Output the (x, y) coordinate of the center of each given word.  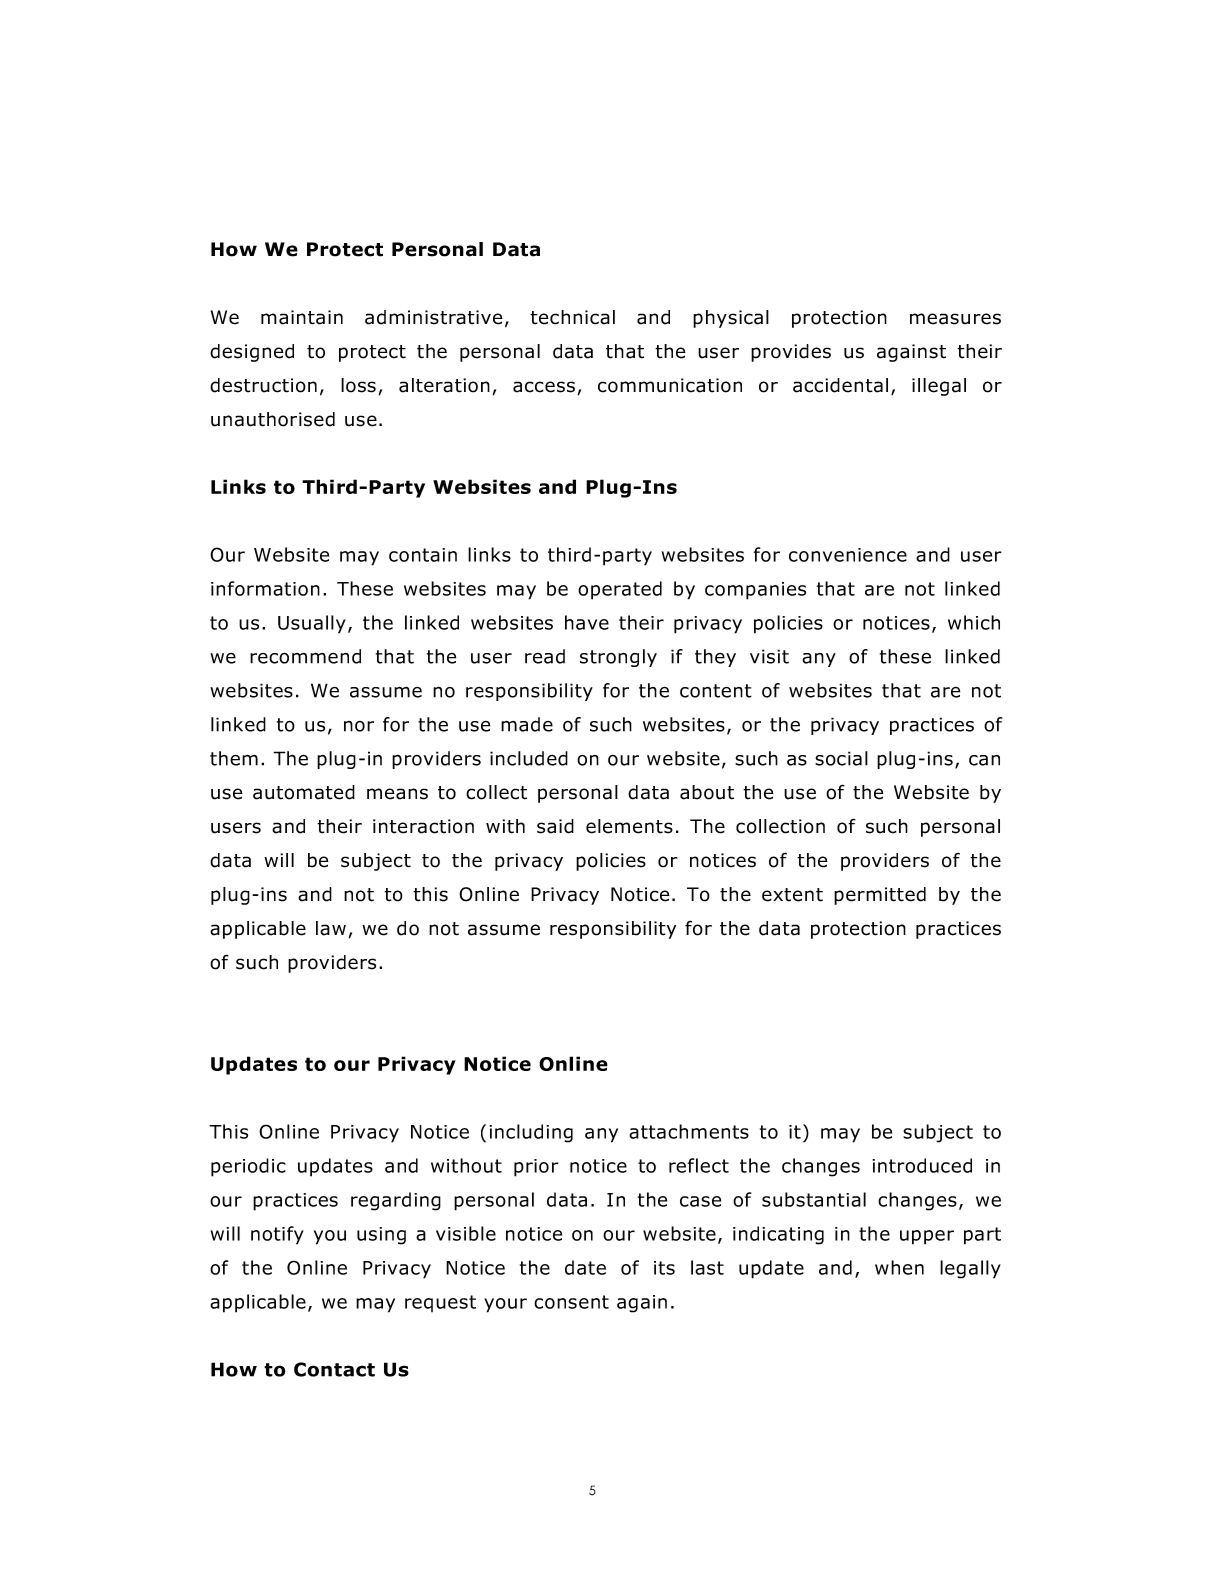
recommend (305, 656)
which (974, 622)
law (331, 928)
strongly (618, 658)
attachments (689, 1131)
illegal (939, 387)
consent (571, 1302)
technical (572, 317)
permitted (880, 896)
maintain (302, 317)
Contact (334, 1369)
